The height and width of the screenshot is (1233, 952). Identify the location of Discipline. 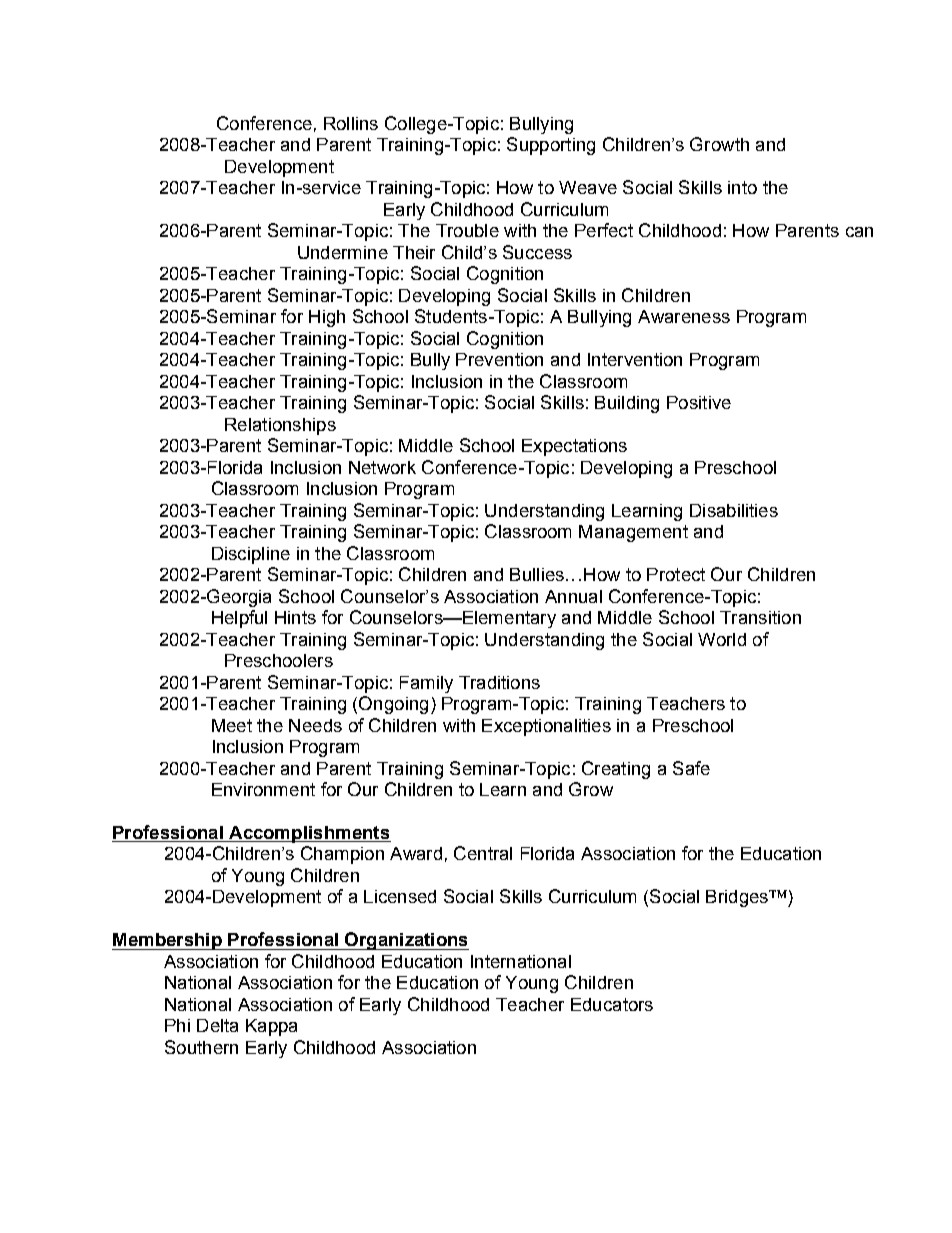
(251, 555).
